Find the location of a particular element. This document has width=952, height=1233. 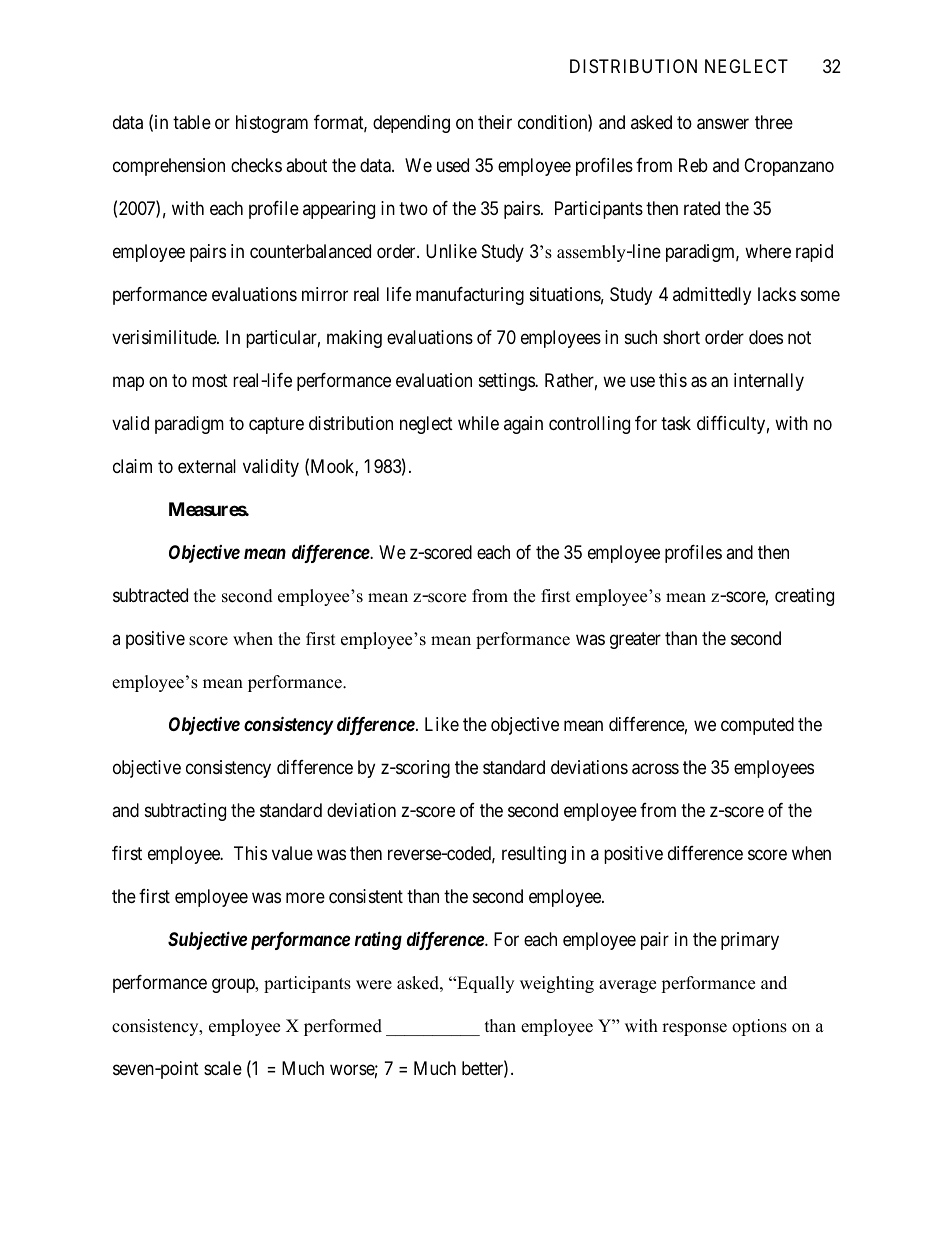

scale is located at coordinates (223, 1068).
